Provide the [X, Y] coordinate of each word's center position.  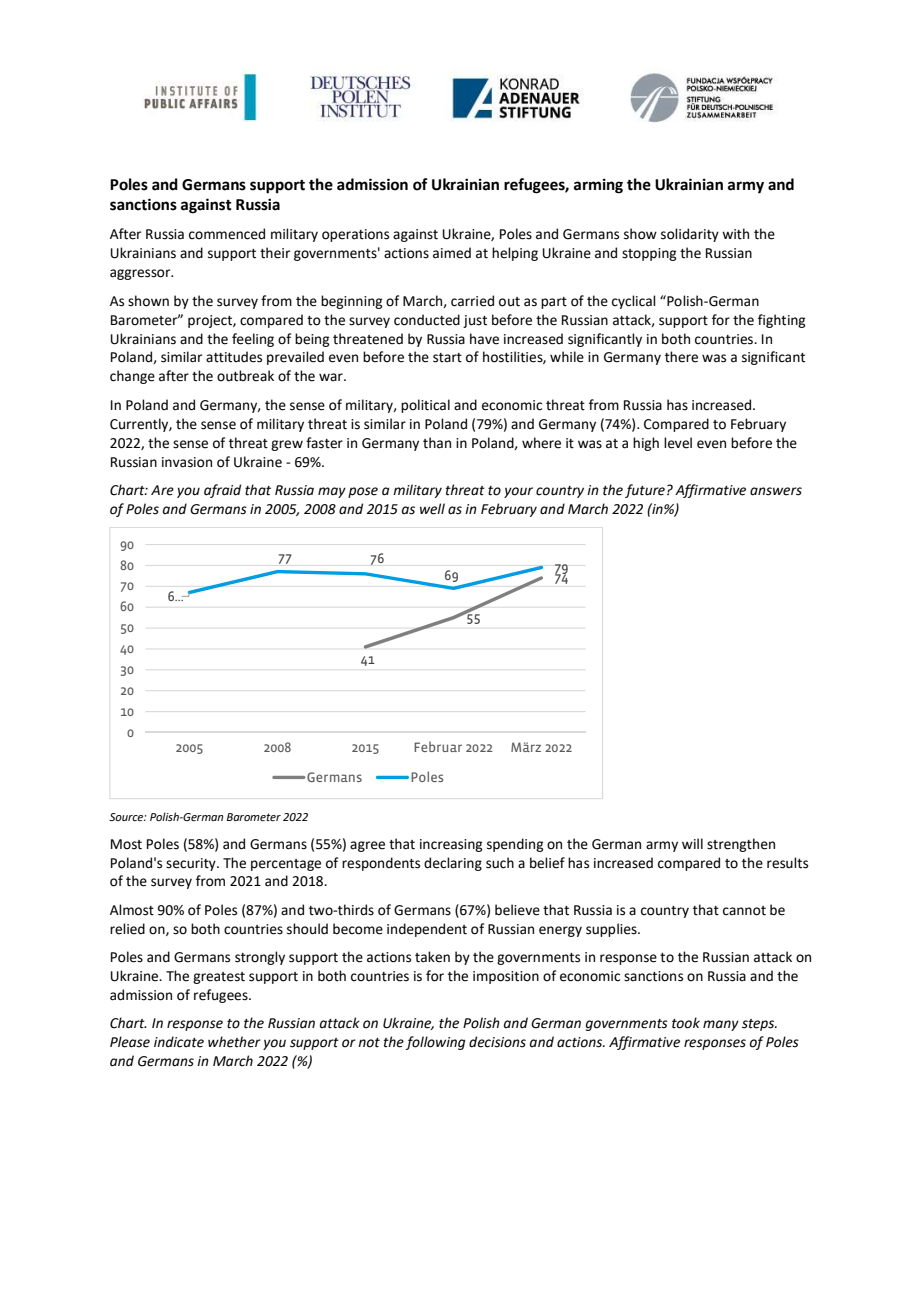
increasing [451, 845]
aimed [452, 253]
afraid [222, 491]
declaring [453, 864]
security [192, 864]
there [681, 357]
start [447, 358]
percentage [286, 865]
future [645, 491]
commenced [227, 234]
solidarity [690, 235]
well [432, 509]
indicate [179, 1042]
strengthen [741, 845]
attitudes [234, 357]
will [692, 843]
